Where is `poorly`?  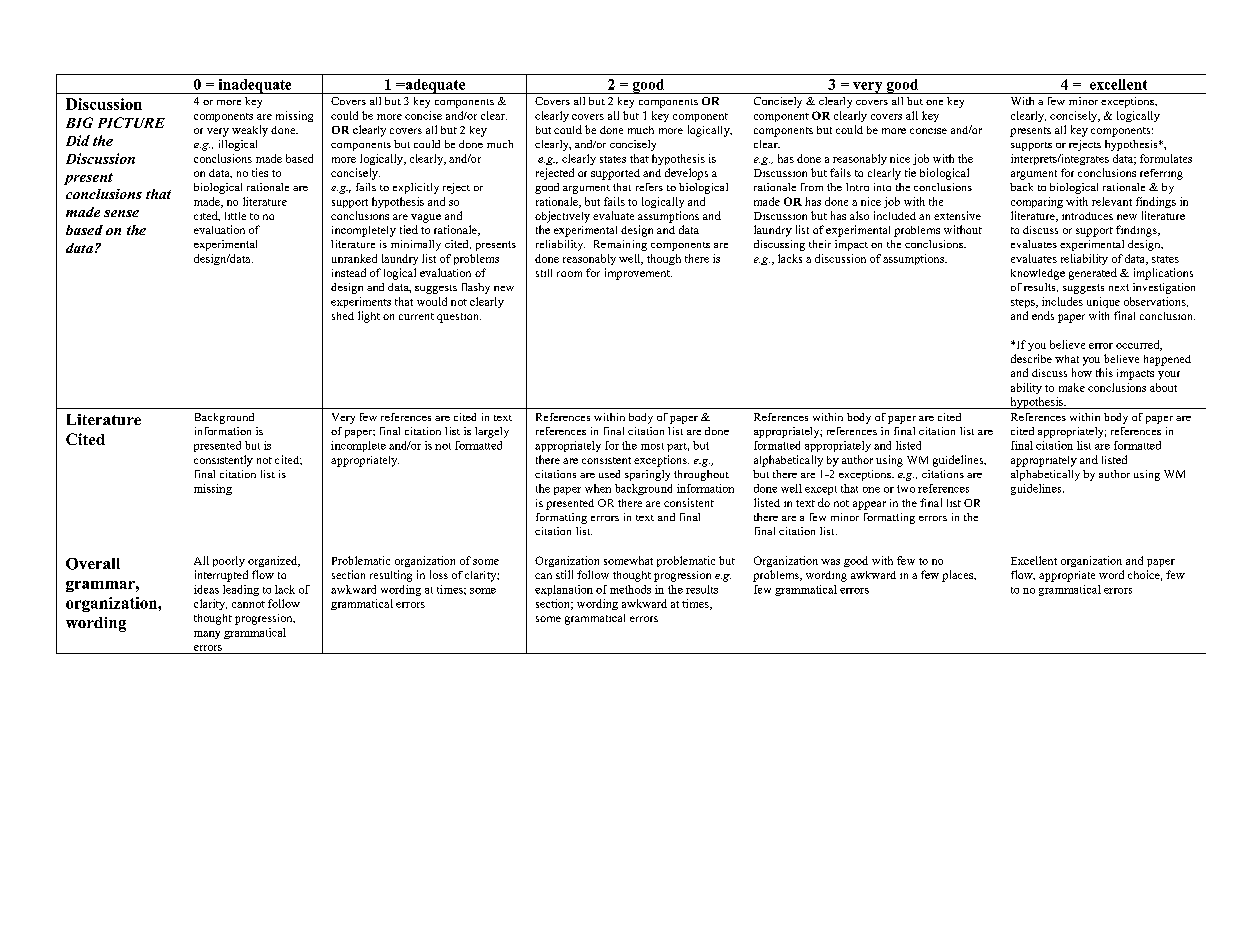
poorly is located at coordinates (229, 561).
